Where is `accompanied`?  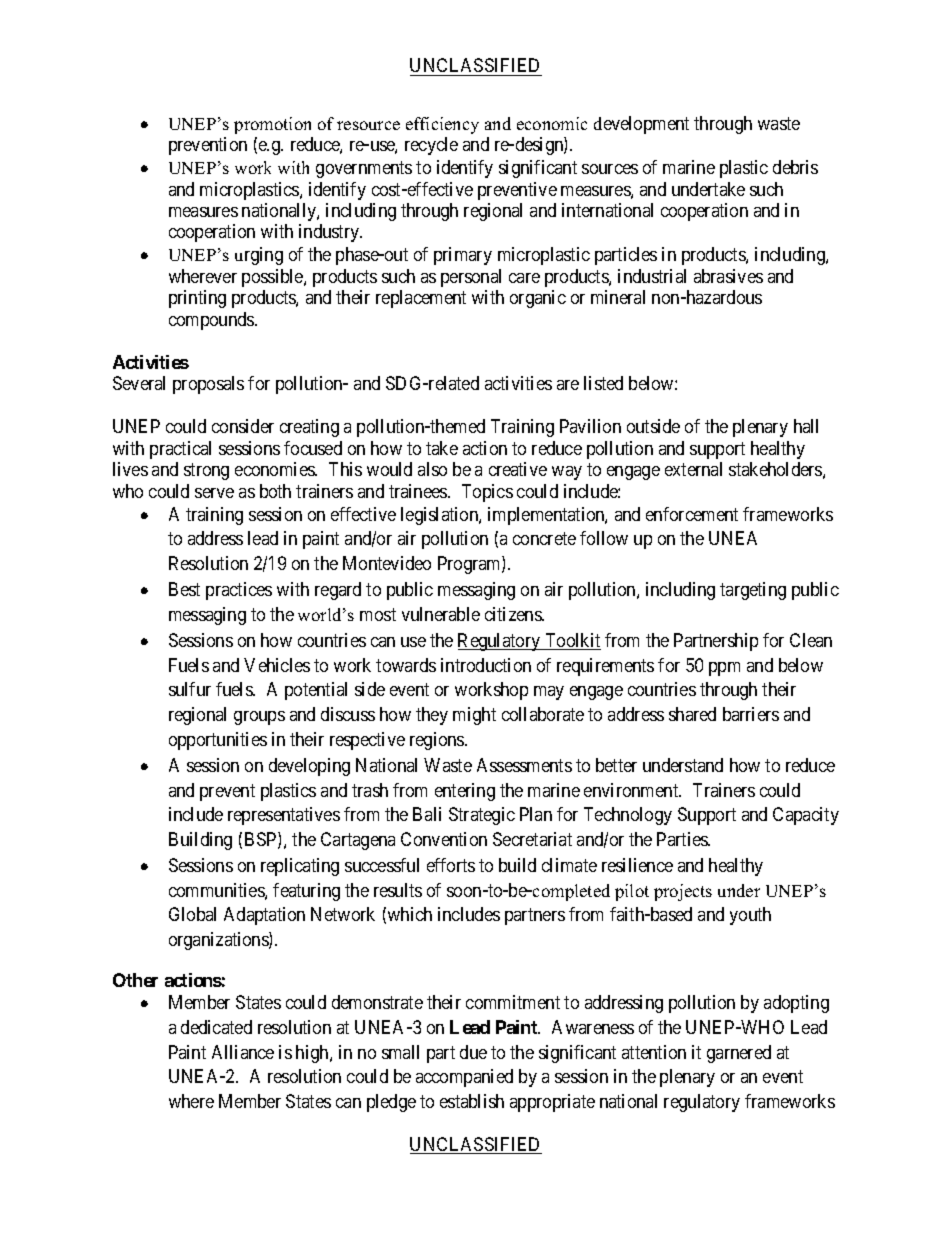
accompanied is located at coordinates (464, 1078).
